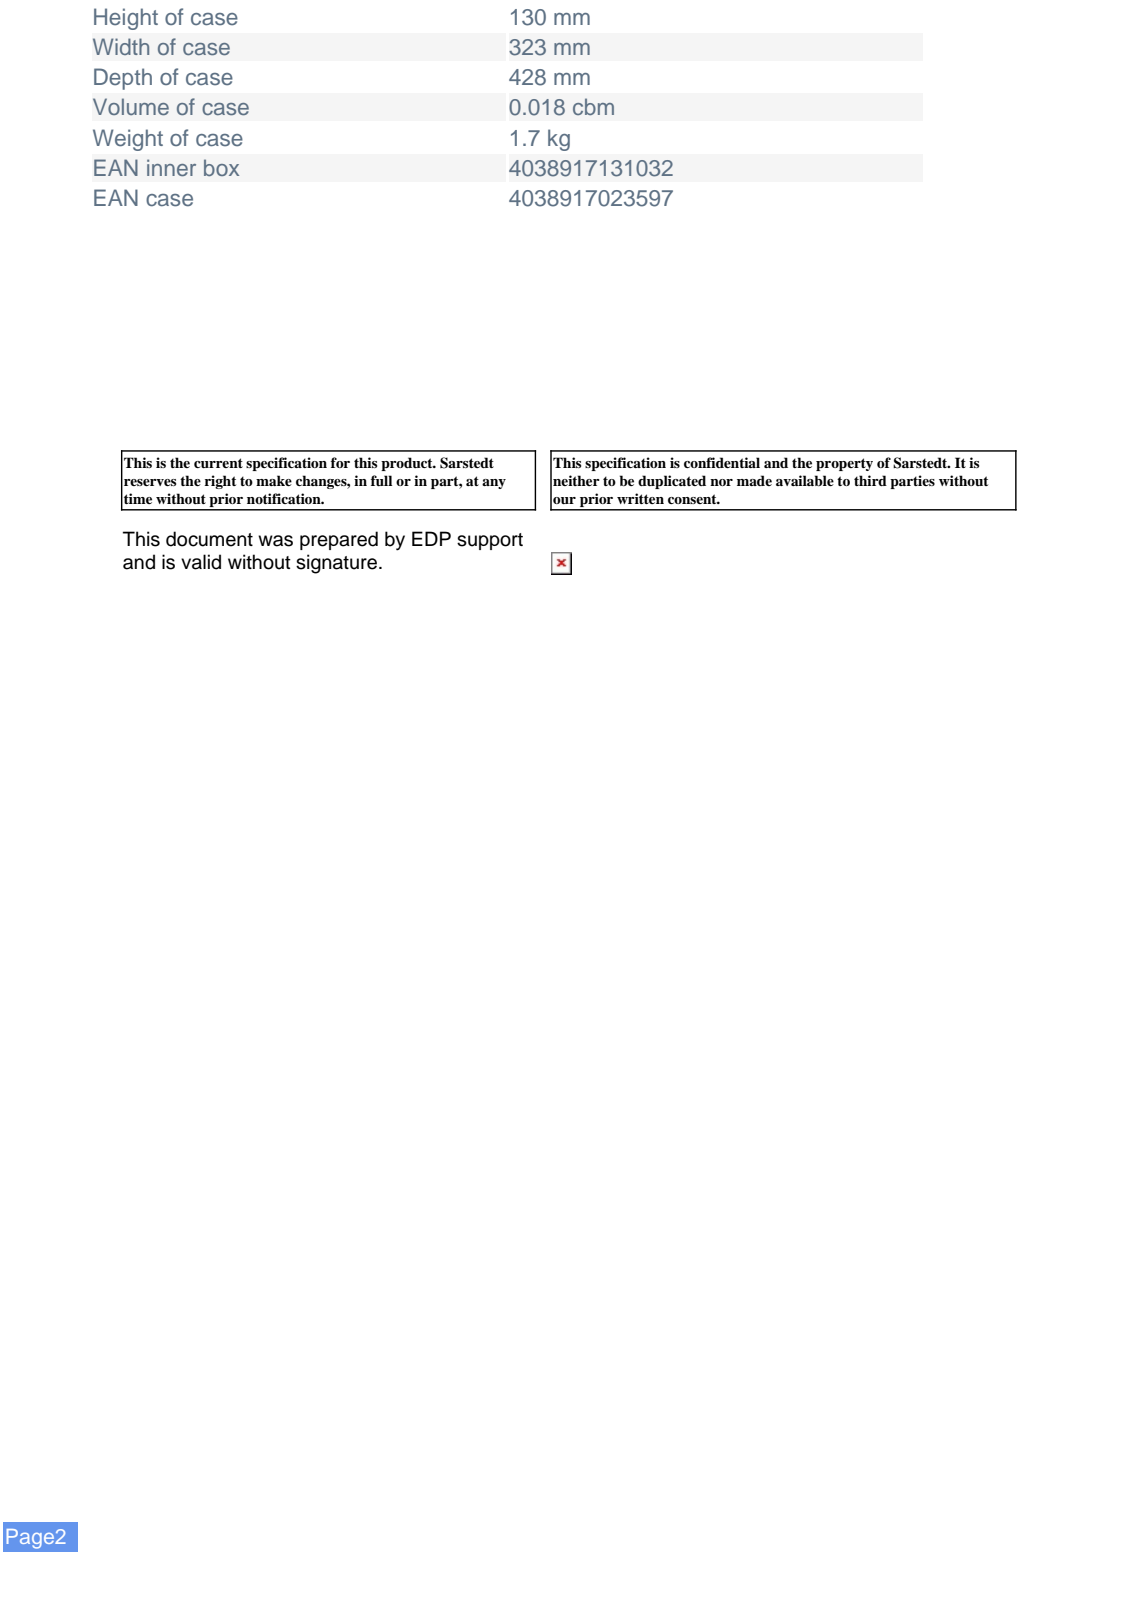  I want to click on support, so click(490, 541).
